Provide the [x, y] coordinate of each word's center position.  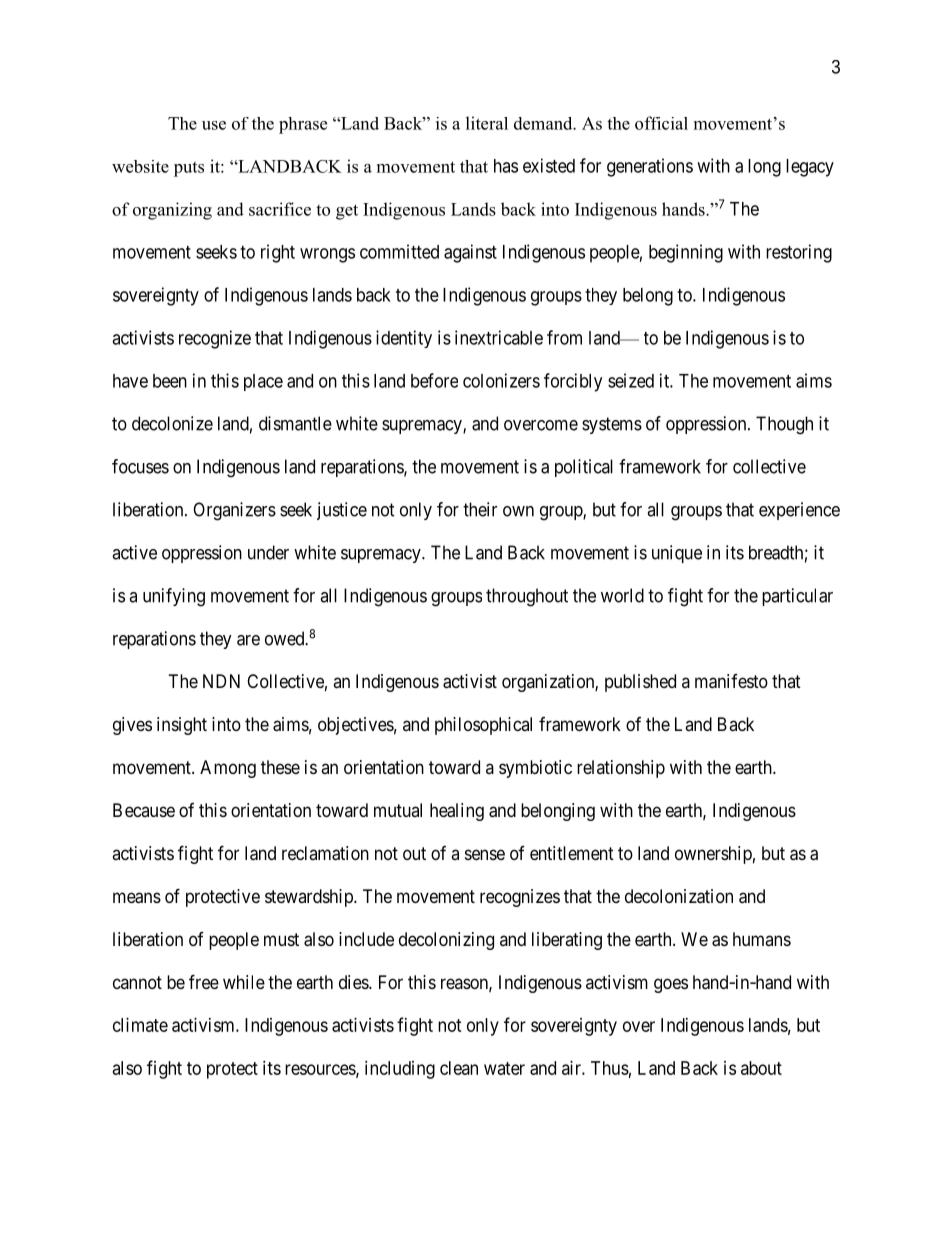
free [204, 981]
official [661, 123]
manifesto [731, 681]
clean [459, 1068]
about [761, 1068]
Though [784, 425]
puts [189, 169]
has [506, 166]
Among [228, 769]
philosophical [483, 726]
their [480, 509]
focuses [140, 466]
